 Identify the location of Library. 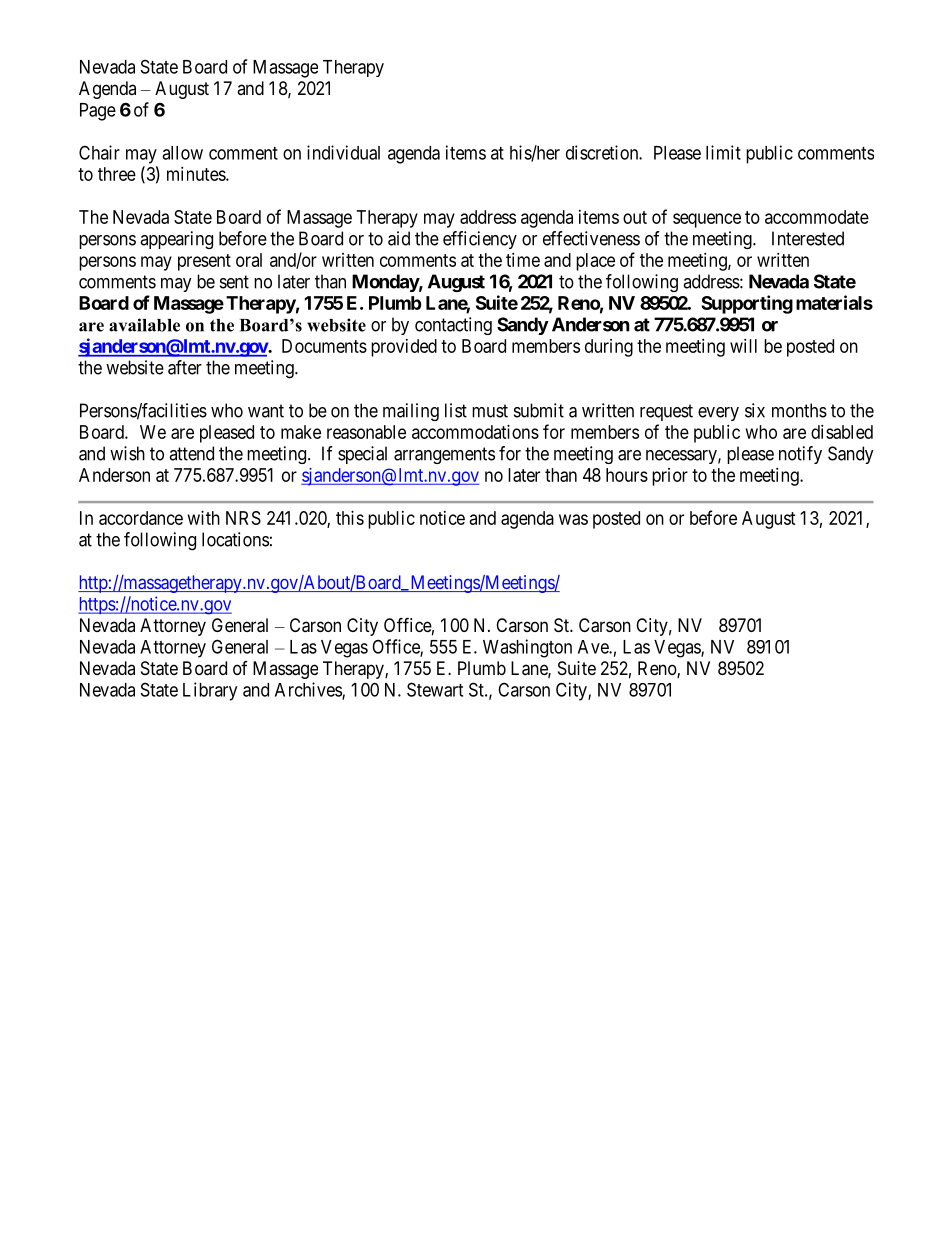
(210, 691).
